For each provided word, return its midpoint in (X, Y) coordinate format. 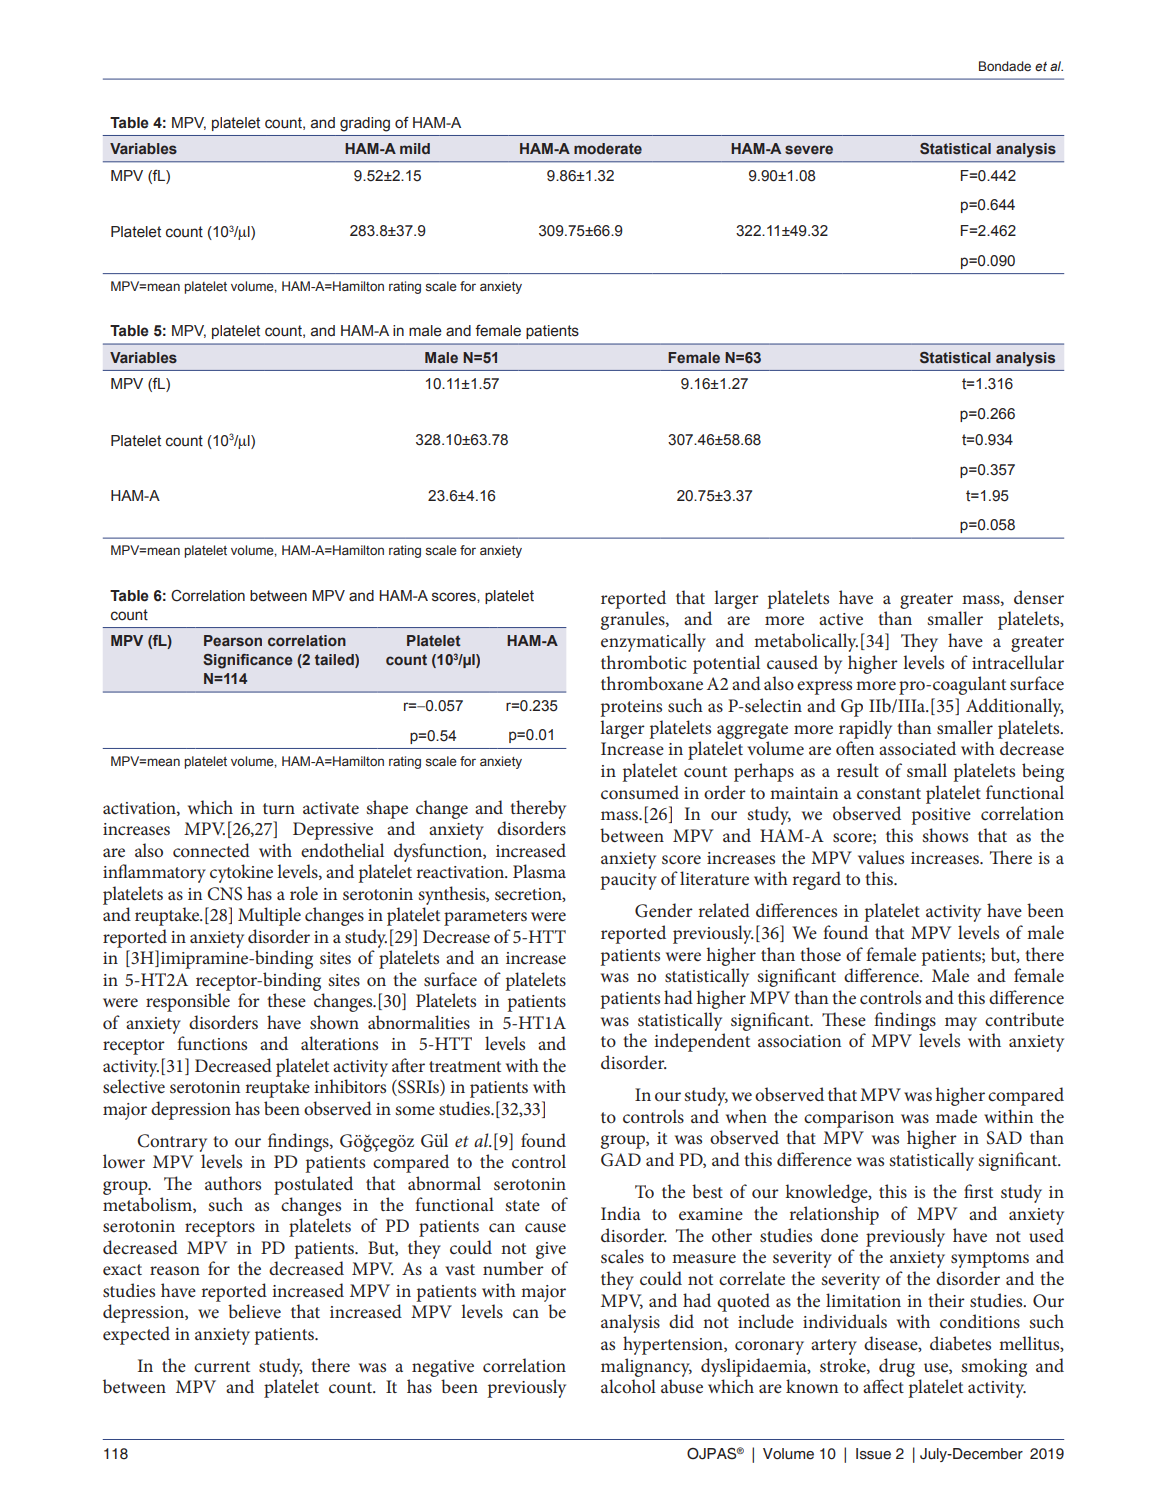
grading (365, 124)
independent (702, 1042)
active (841, 619)
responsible (188, 1002)
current (222, 1367)
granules (634, 620)
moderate (608, 148)
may (961, 1024)
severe (809, 149)
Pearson (233, 640)
